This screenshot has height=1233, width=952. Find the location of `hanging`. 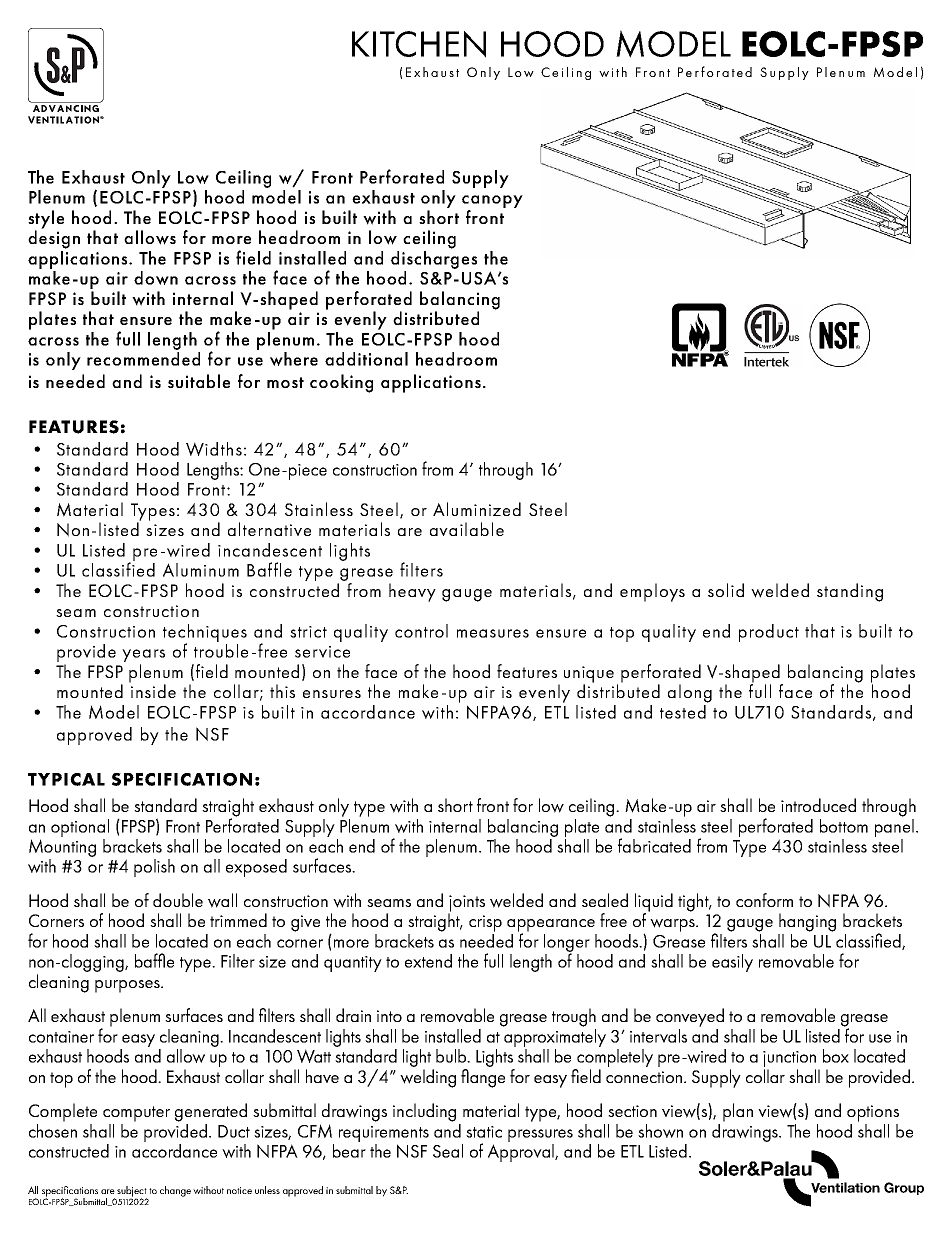

hanging is located at coordinates (807, 922).
